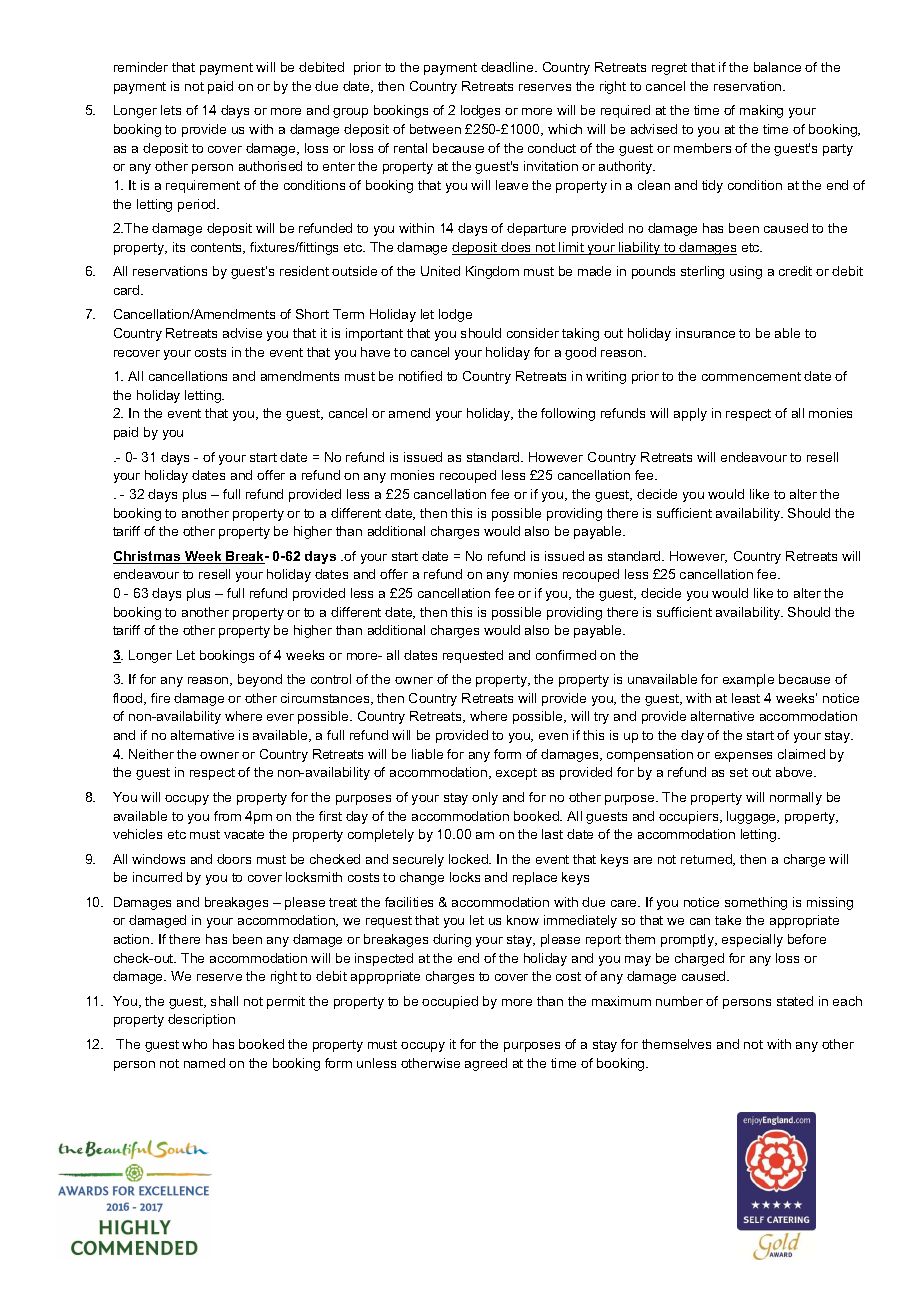 The height and width of the screenshot is (1308, 924). What do you see at coordinates (312, 314) in the screenshot?
I see `Short` at bounding box center [312, 314].
